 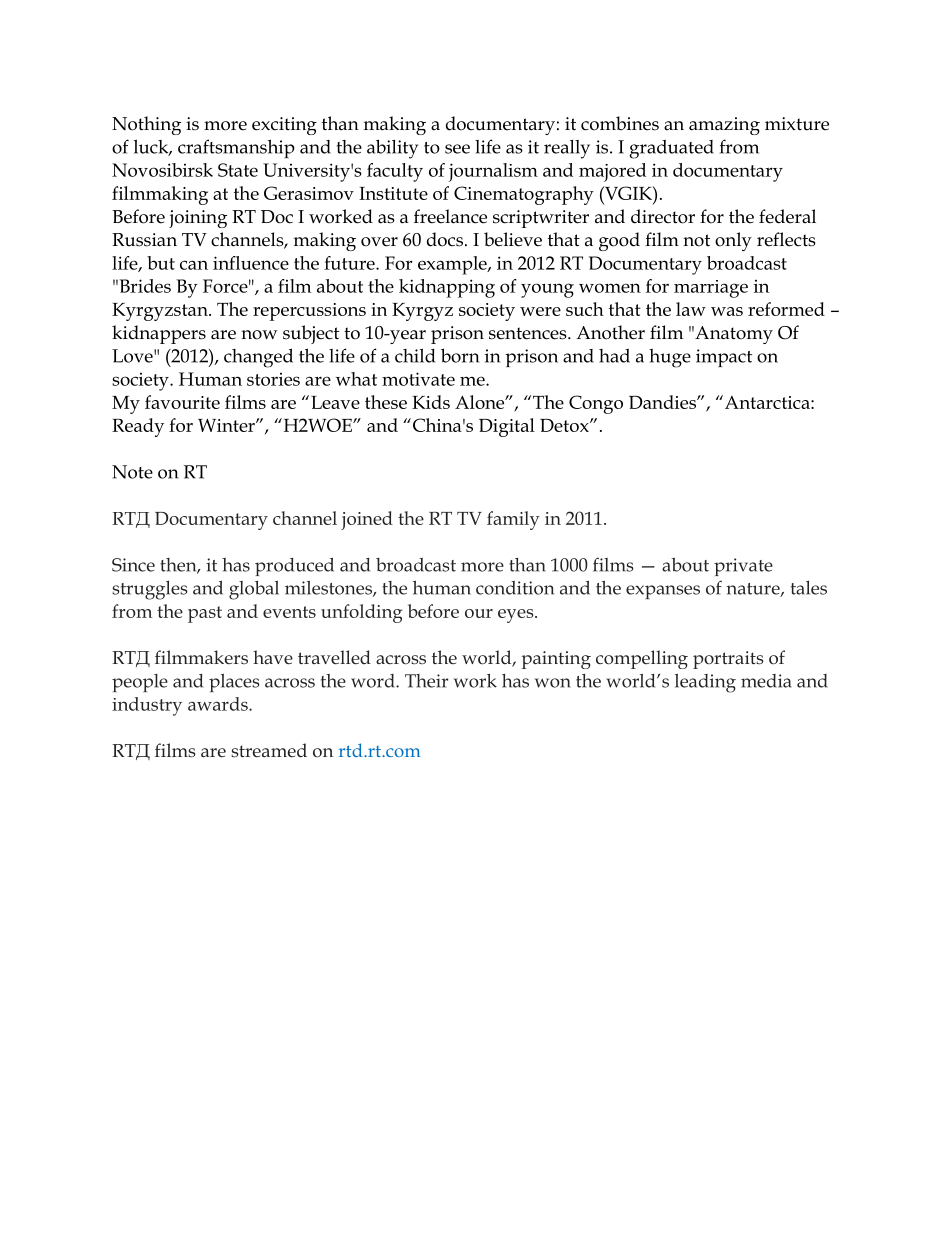 What do you see at coordinates (517, 616) in the screenshot?
I see `eyes` at bounding box center [517, 616].
